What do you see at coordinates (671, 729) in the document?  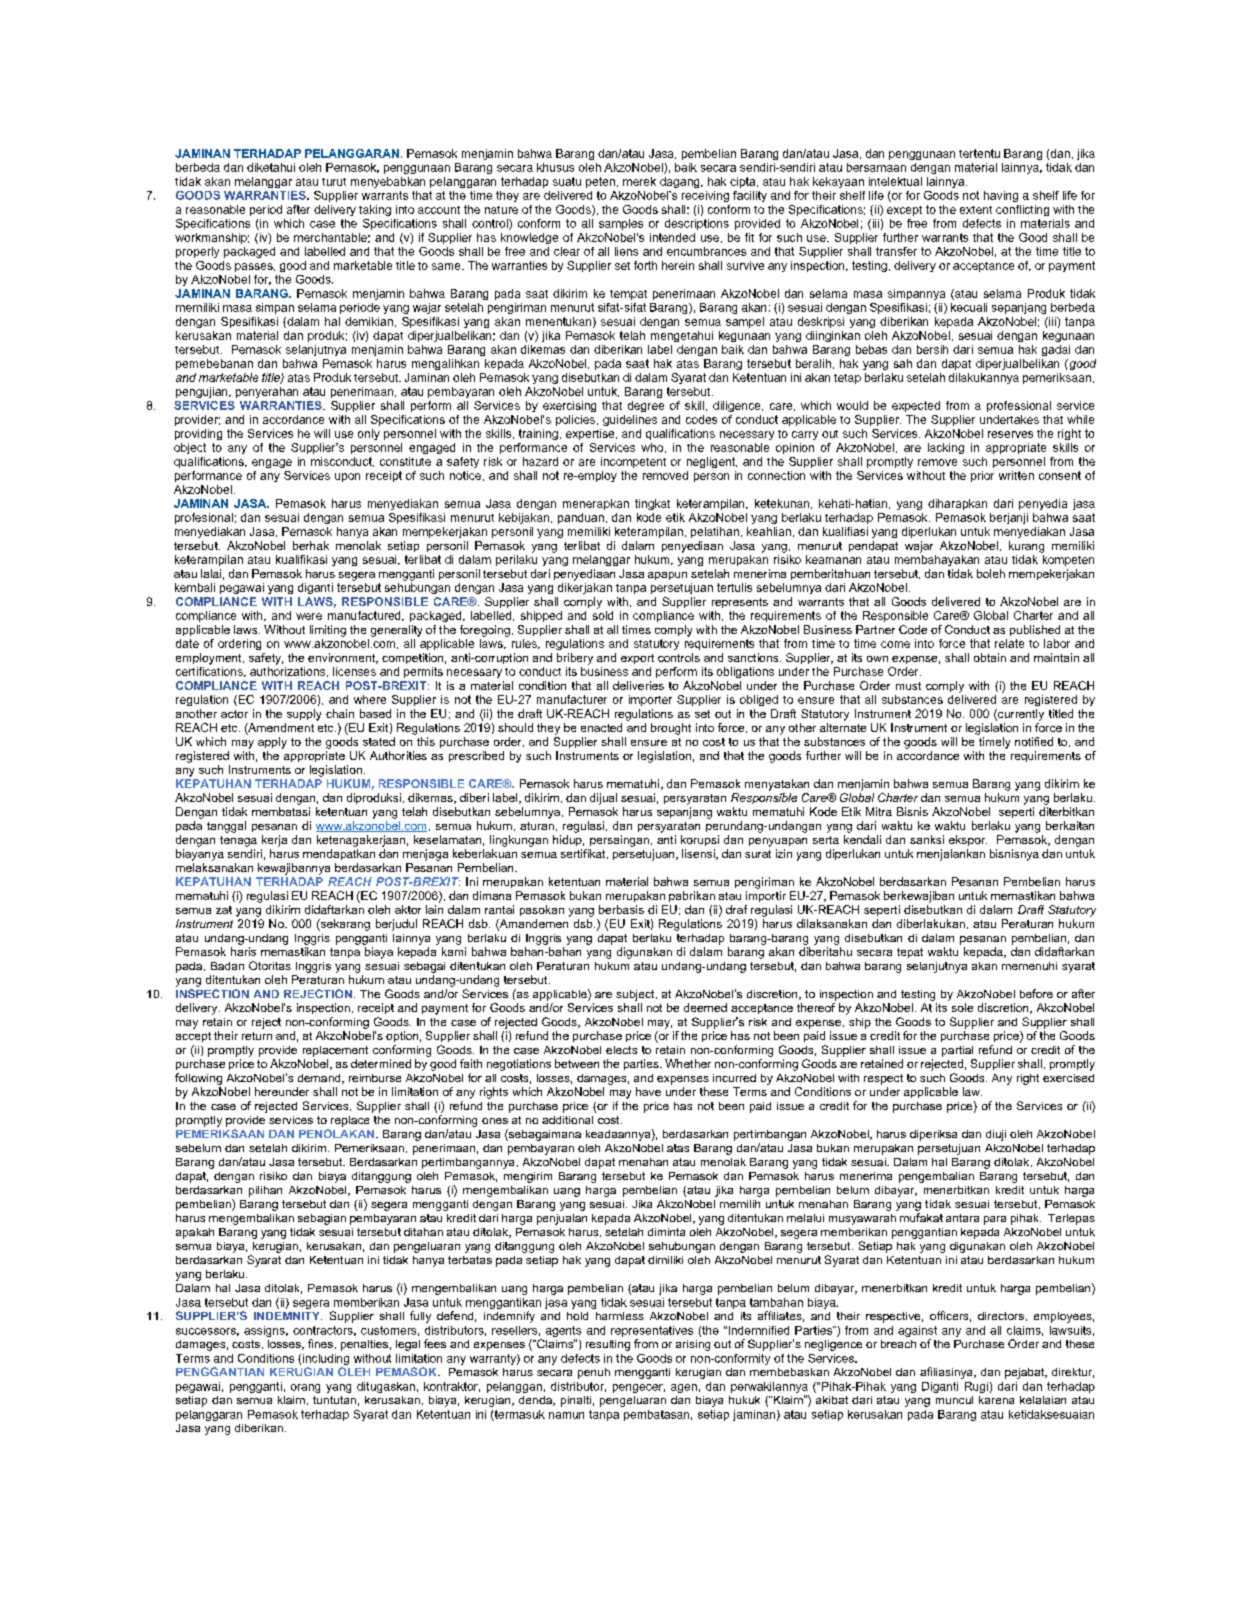 I see `brought` at bounding box center [671, 729].
